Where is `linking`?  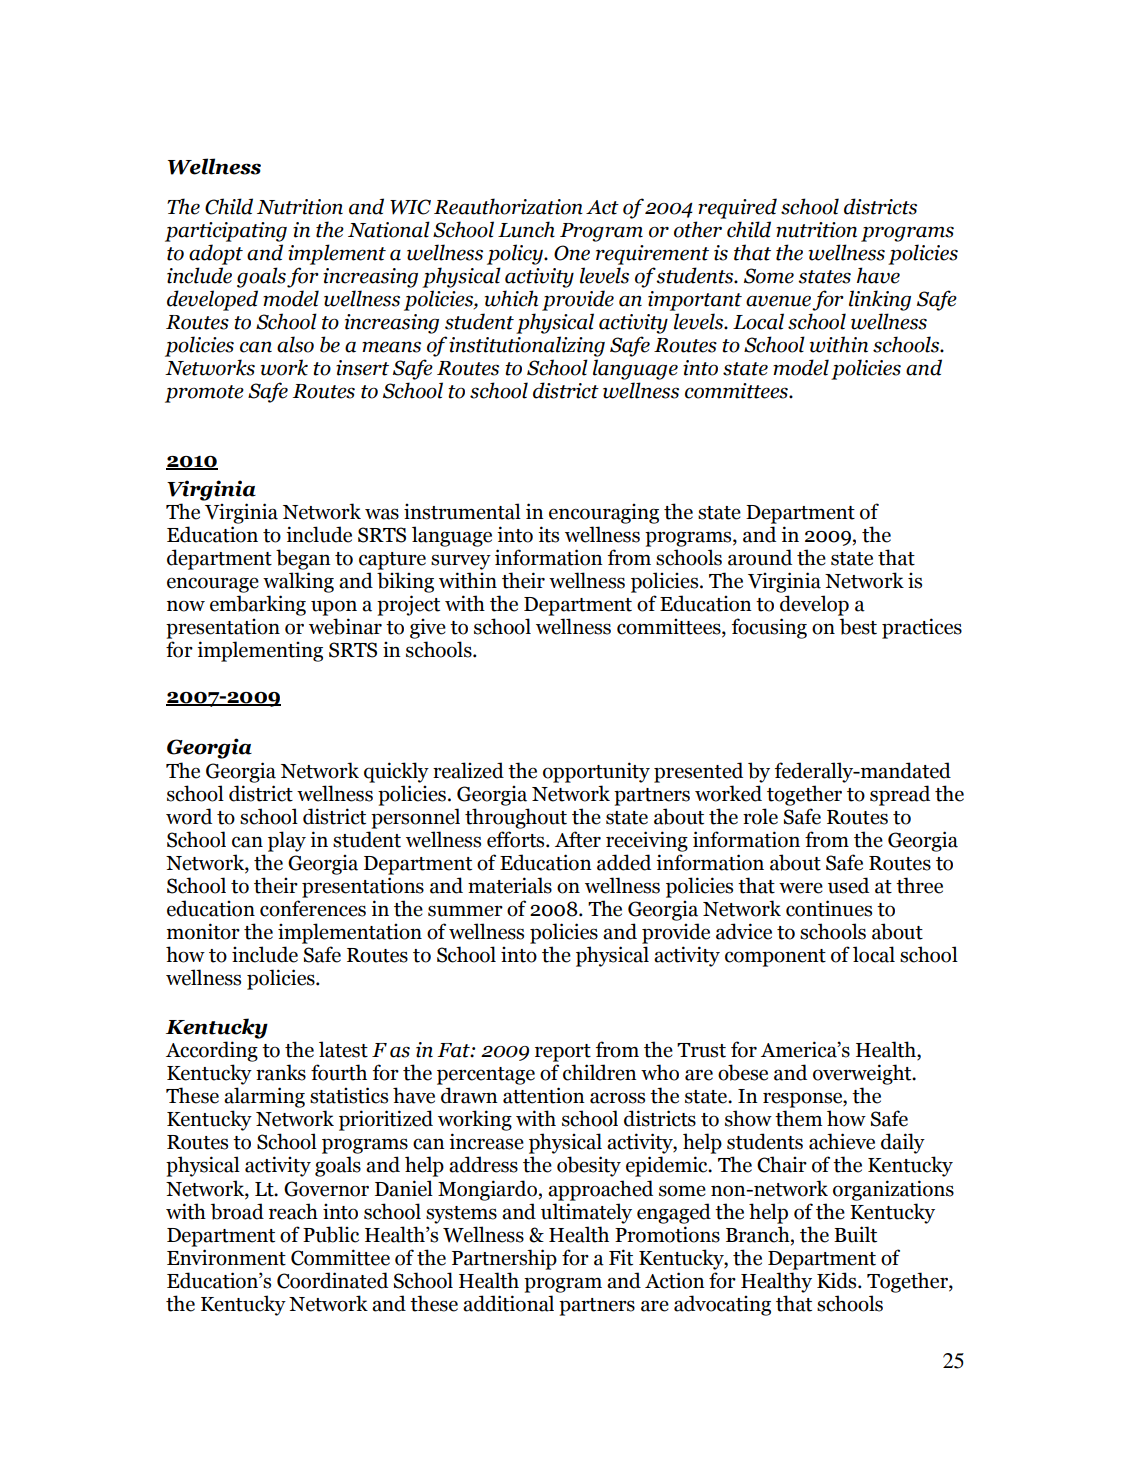 linking is located at coordinates (880, 300).
